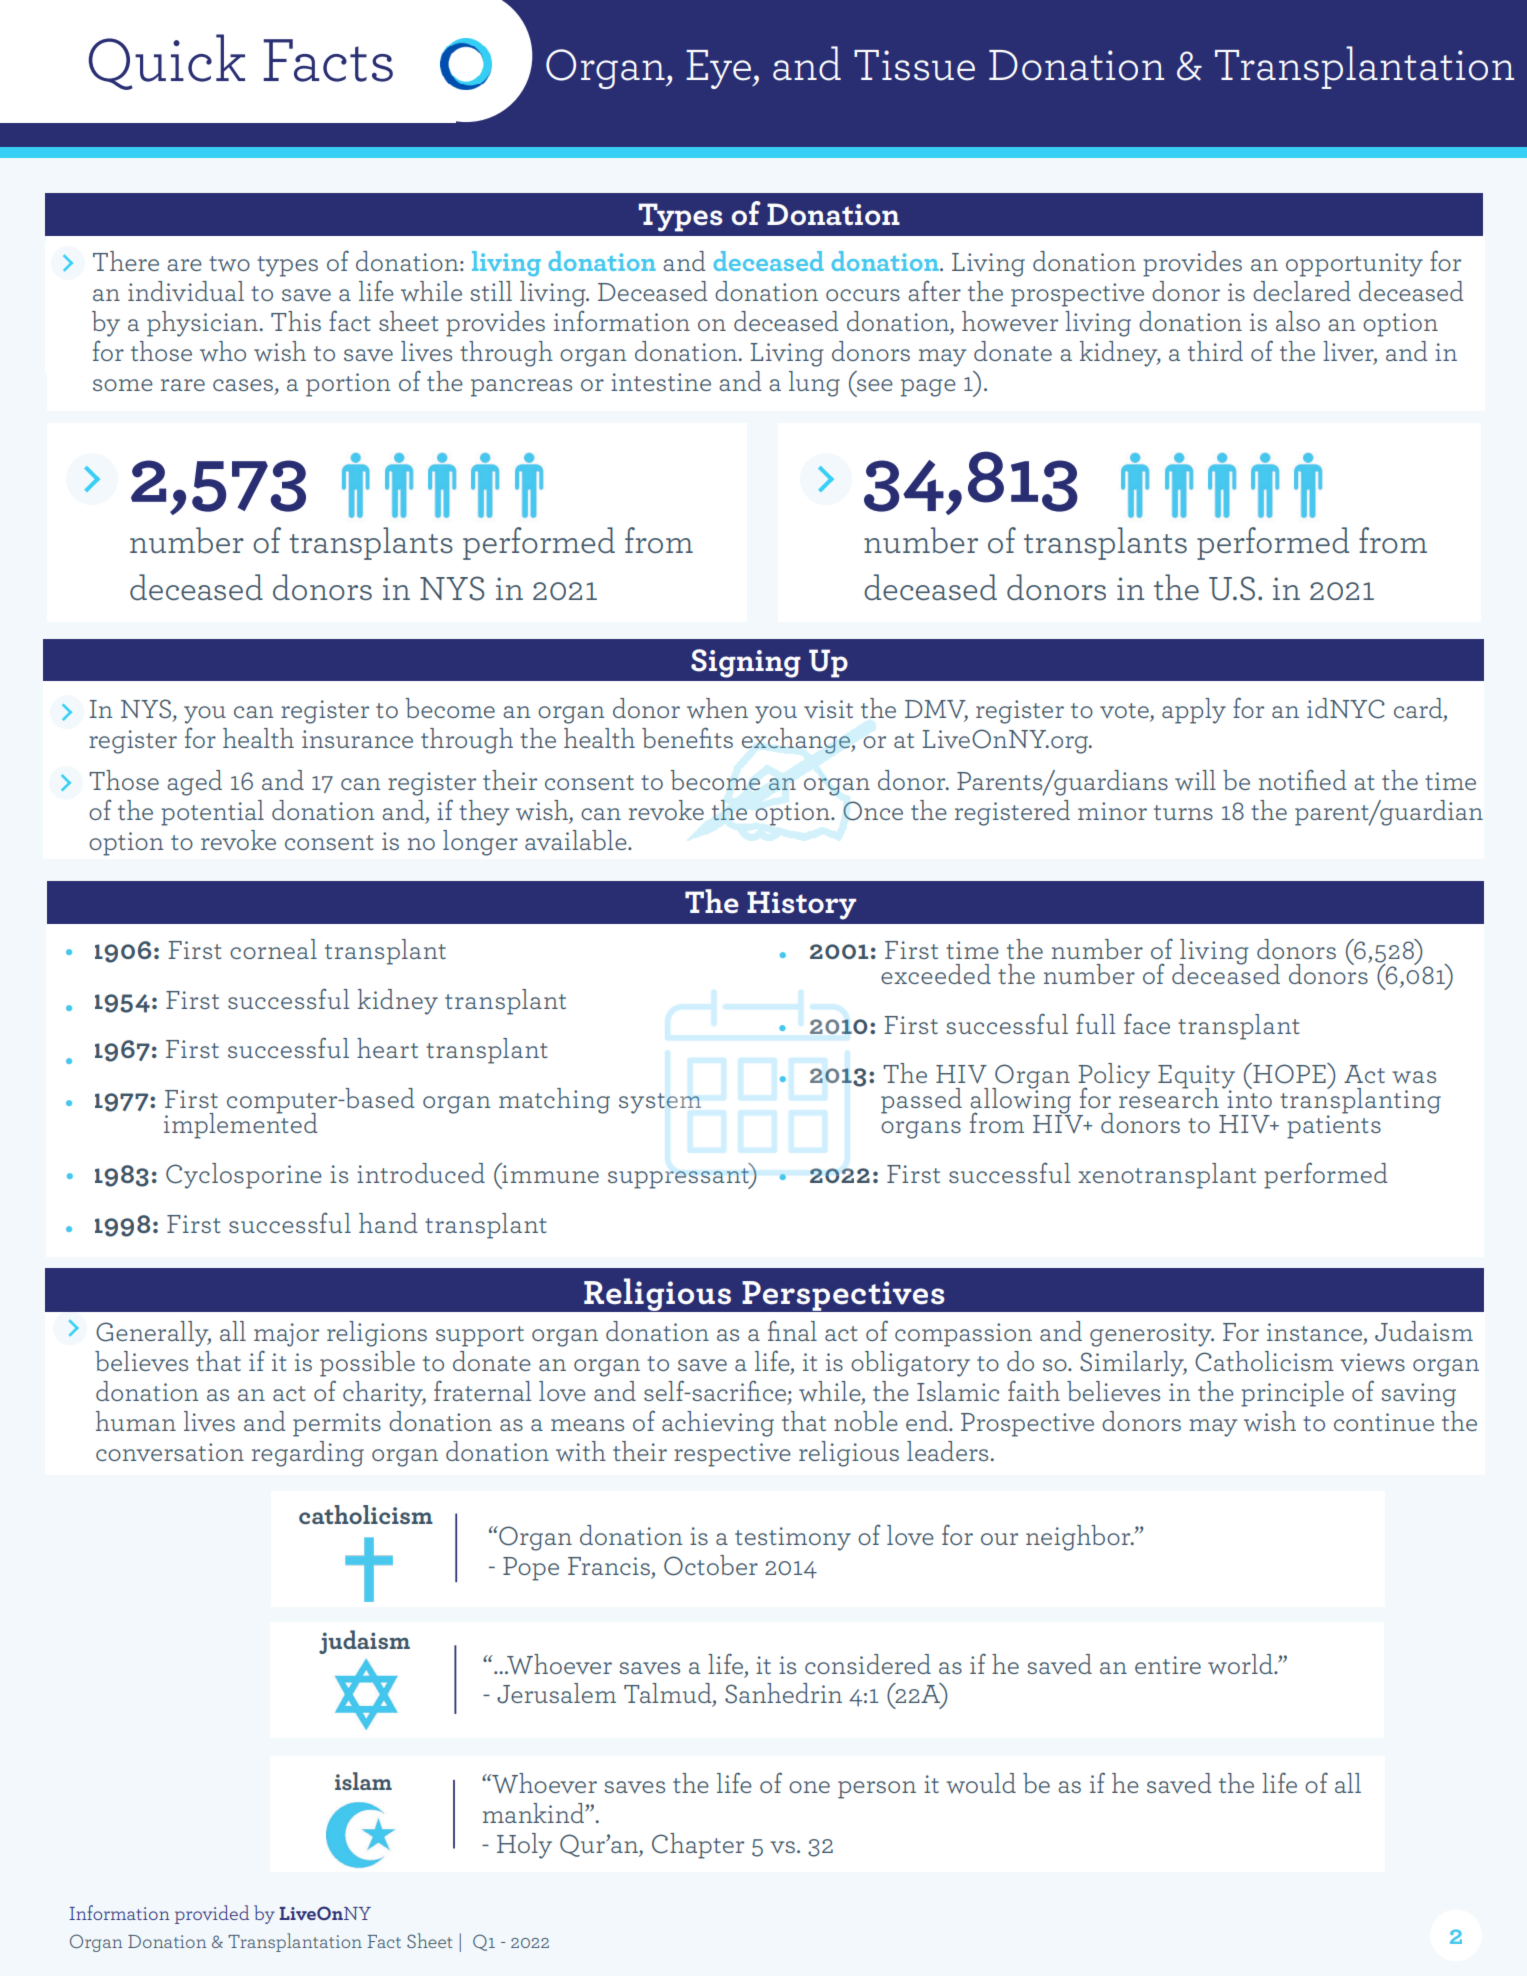 The width and height of the screenshot is (1527, 1976). Describe the element at coordinates (308, 1454) in the screenshot. I see `regarding` at that location.
